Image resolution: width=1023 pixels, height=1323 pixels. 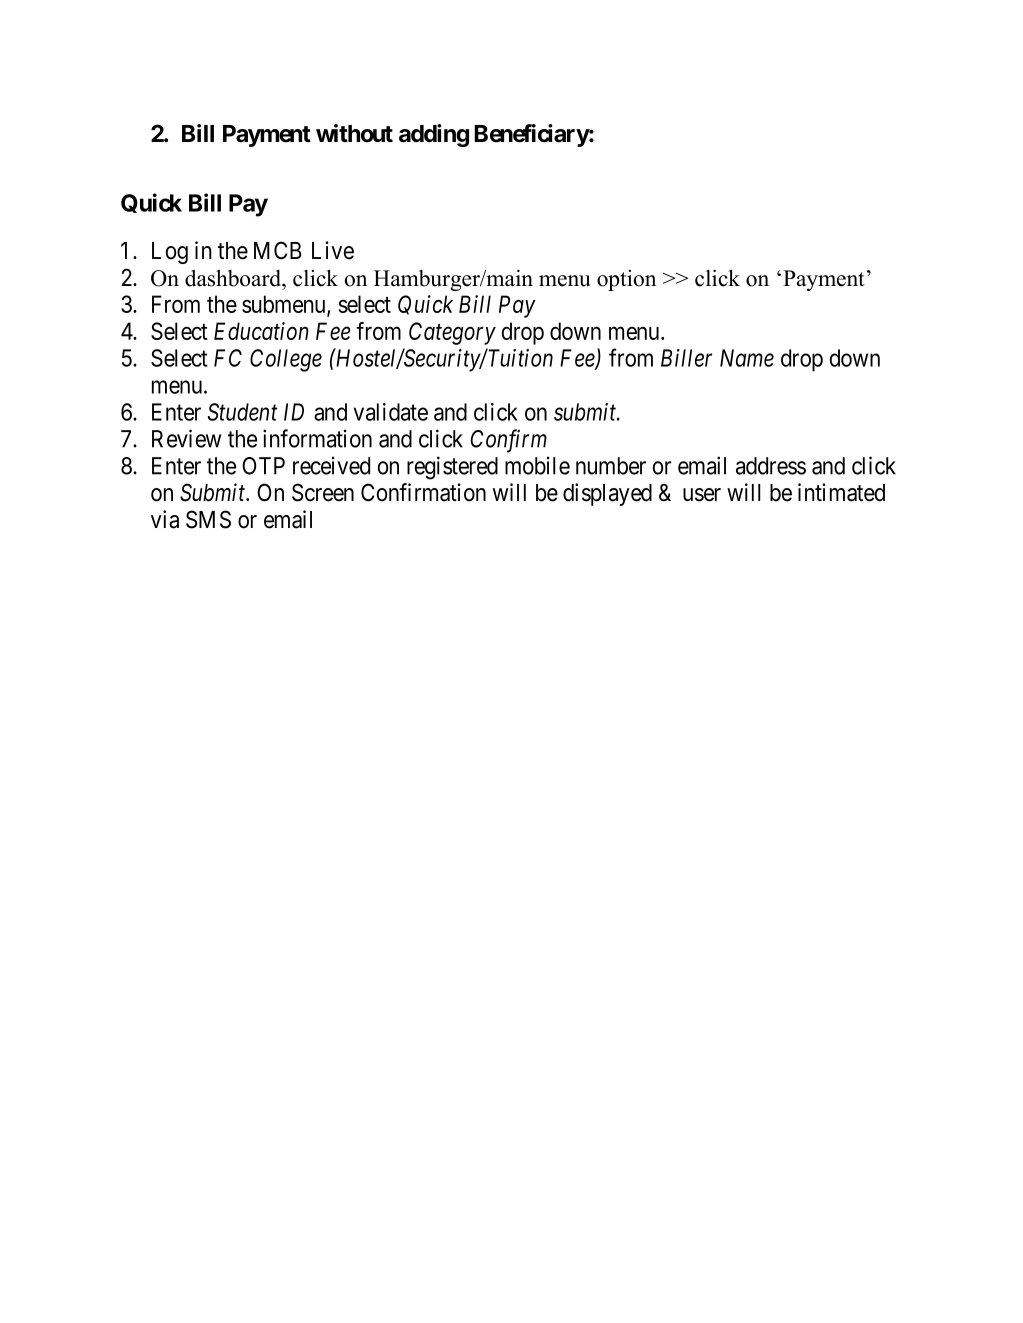 What do you see at coordinates (747, 358) in the page?
I see `Name` at bounding box center [747, 358].
